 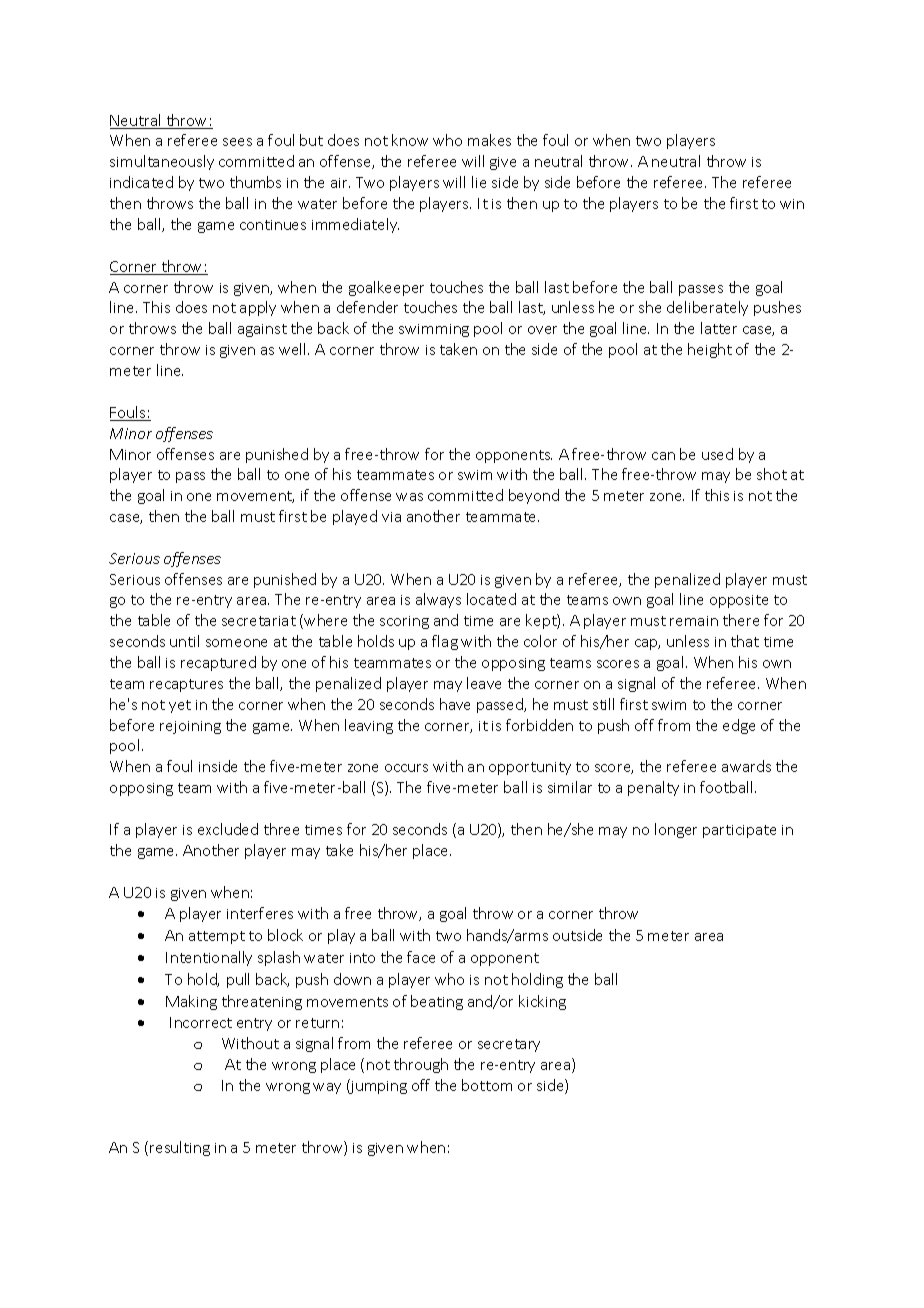 I want to click on via, so click(x=391, y=517).
